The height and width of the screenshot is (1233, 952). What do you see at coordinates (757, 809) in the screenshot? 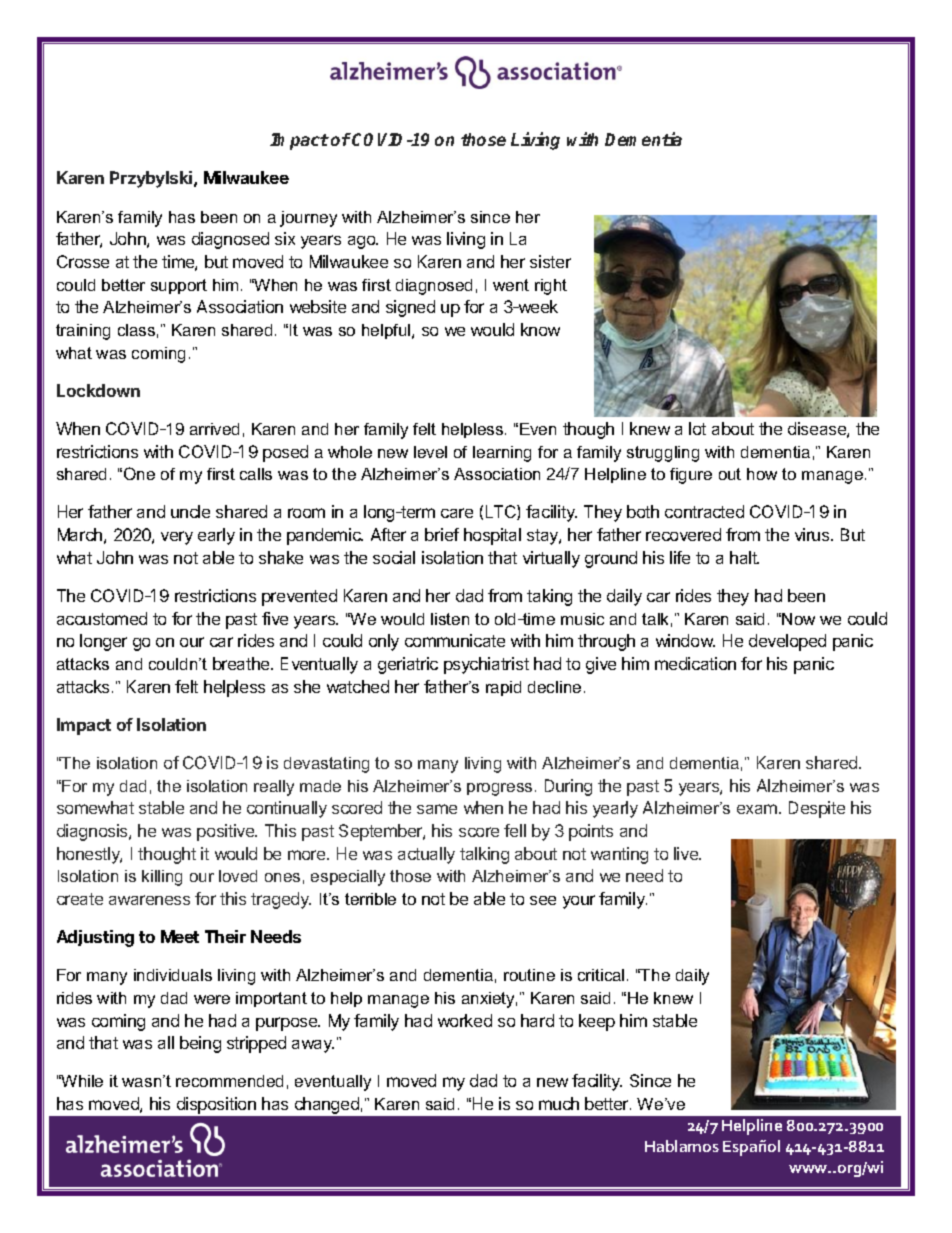
I see `exam` at bounding box center [757, 809].
